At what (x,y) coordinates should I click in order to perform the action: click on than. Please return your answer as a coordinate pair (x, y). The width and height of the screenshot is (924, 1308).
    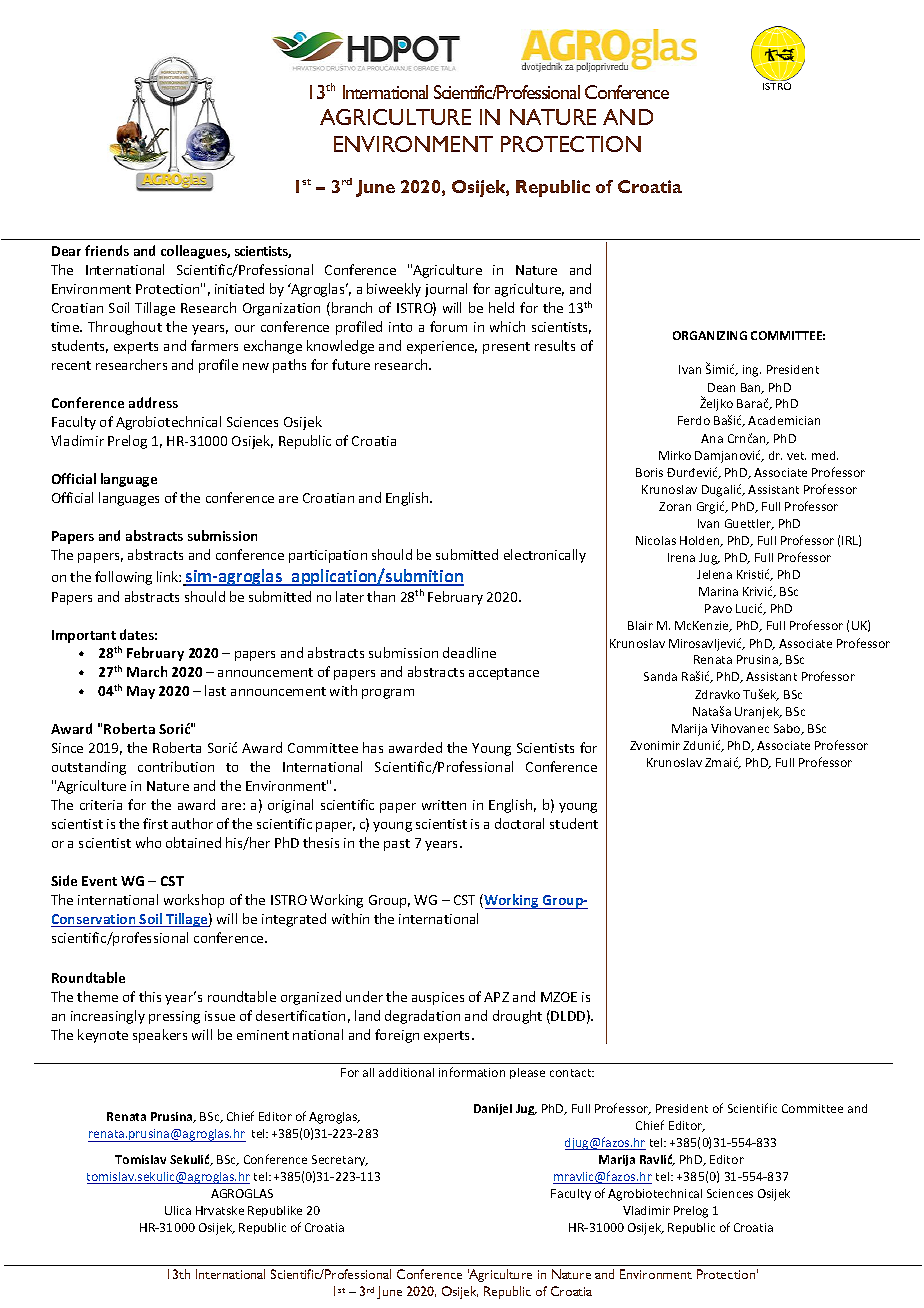
    Looking at the image, I should click on (381, 596).
